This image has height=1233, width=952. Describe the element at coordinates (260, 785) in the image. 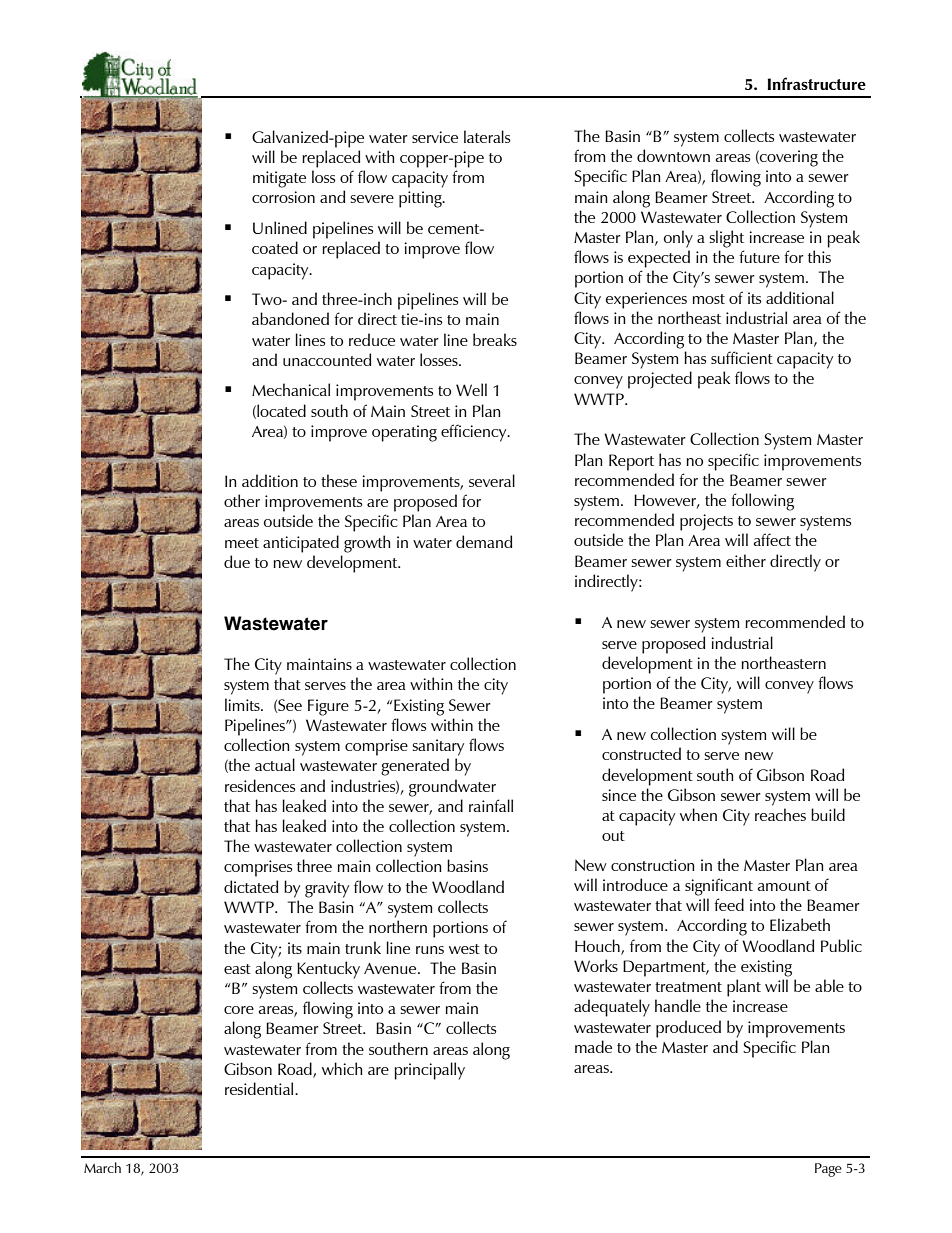

I see `residences` at that location.
